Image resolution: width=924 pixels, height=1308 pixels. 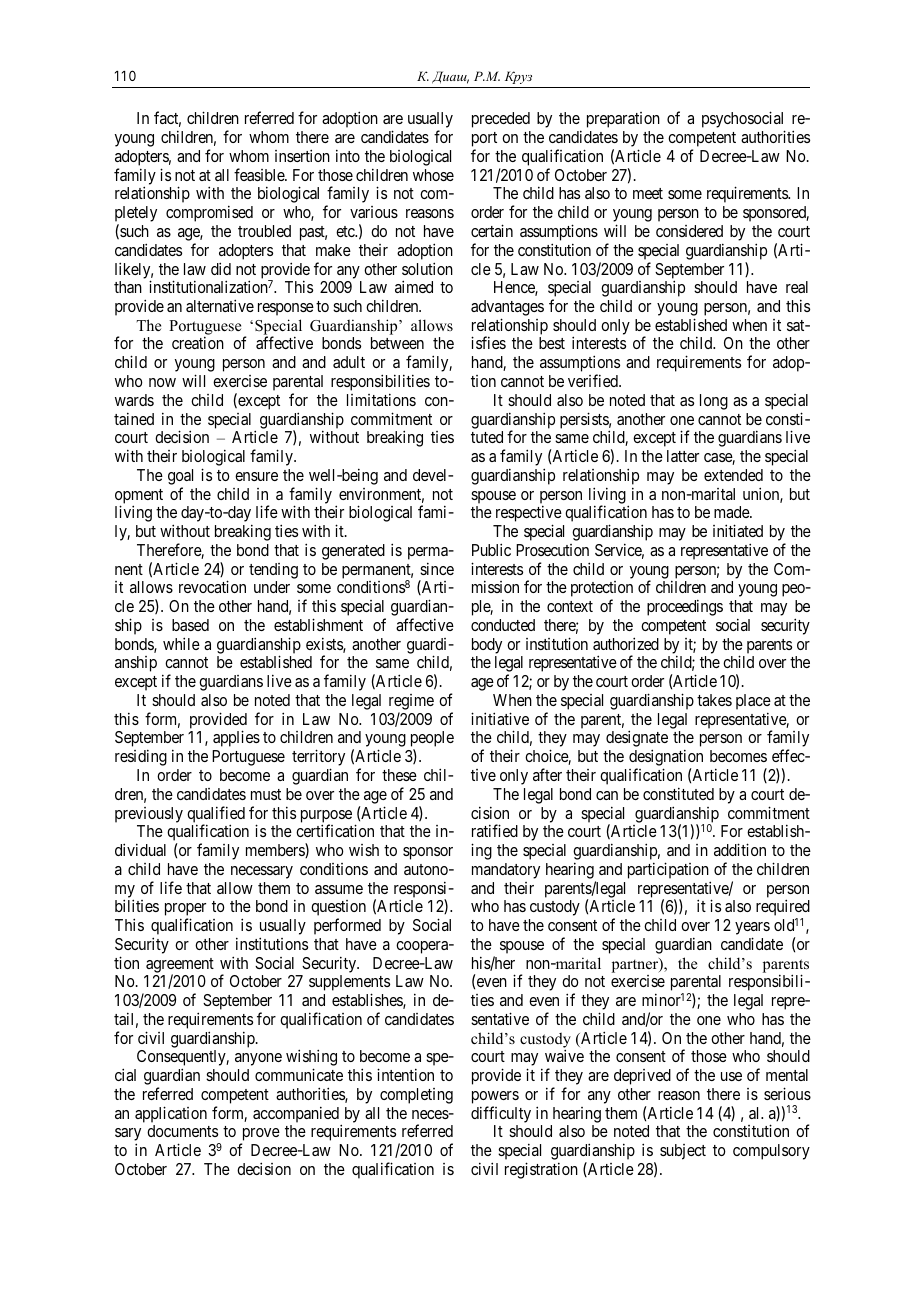 I want to click on prove, so click(x=260, y=1136).
